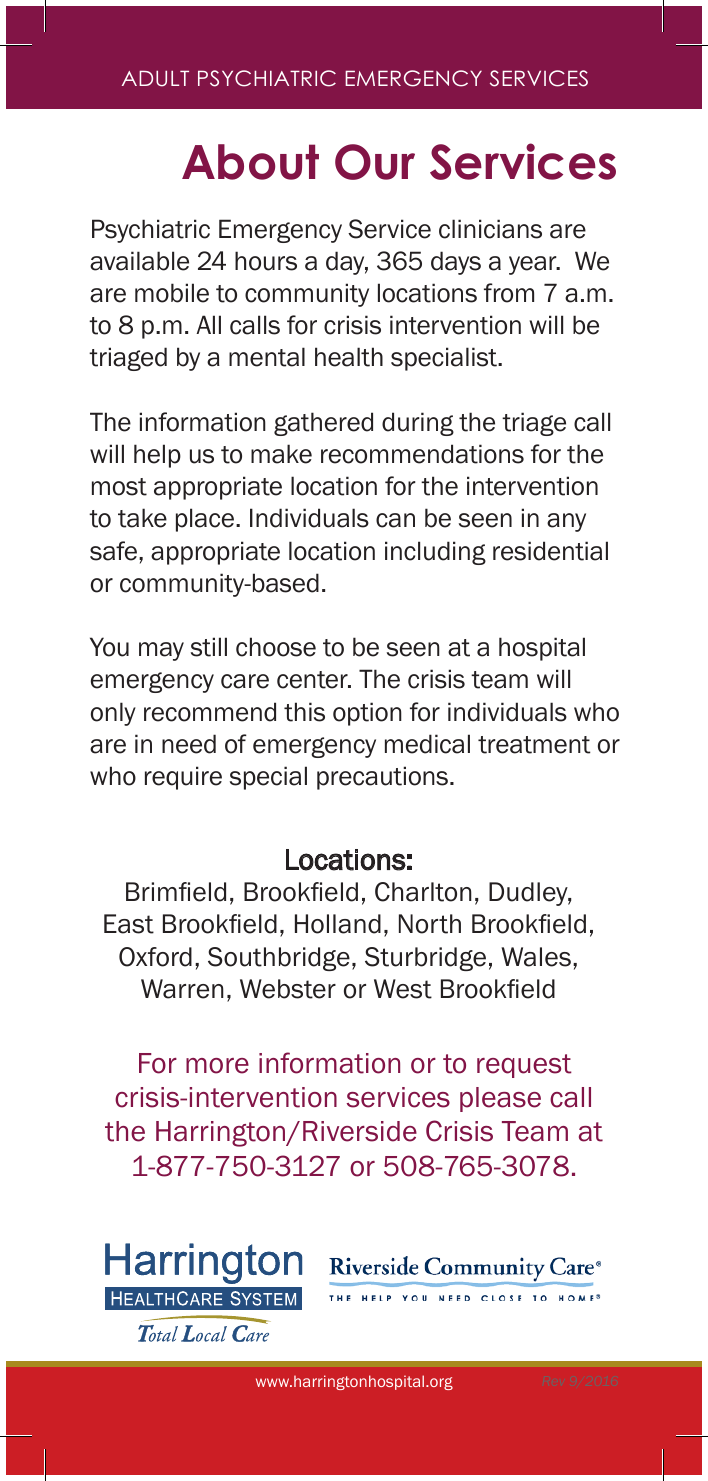 This screenshot has width=708, height=1481. Describe the element at coordinates (157, 456) in the screenshot. I see `help` at that location.
